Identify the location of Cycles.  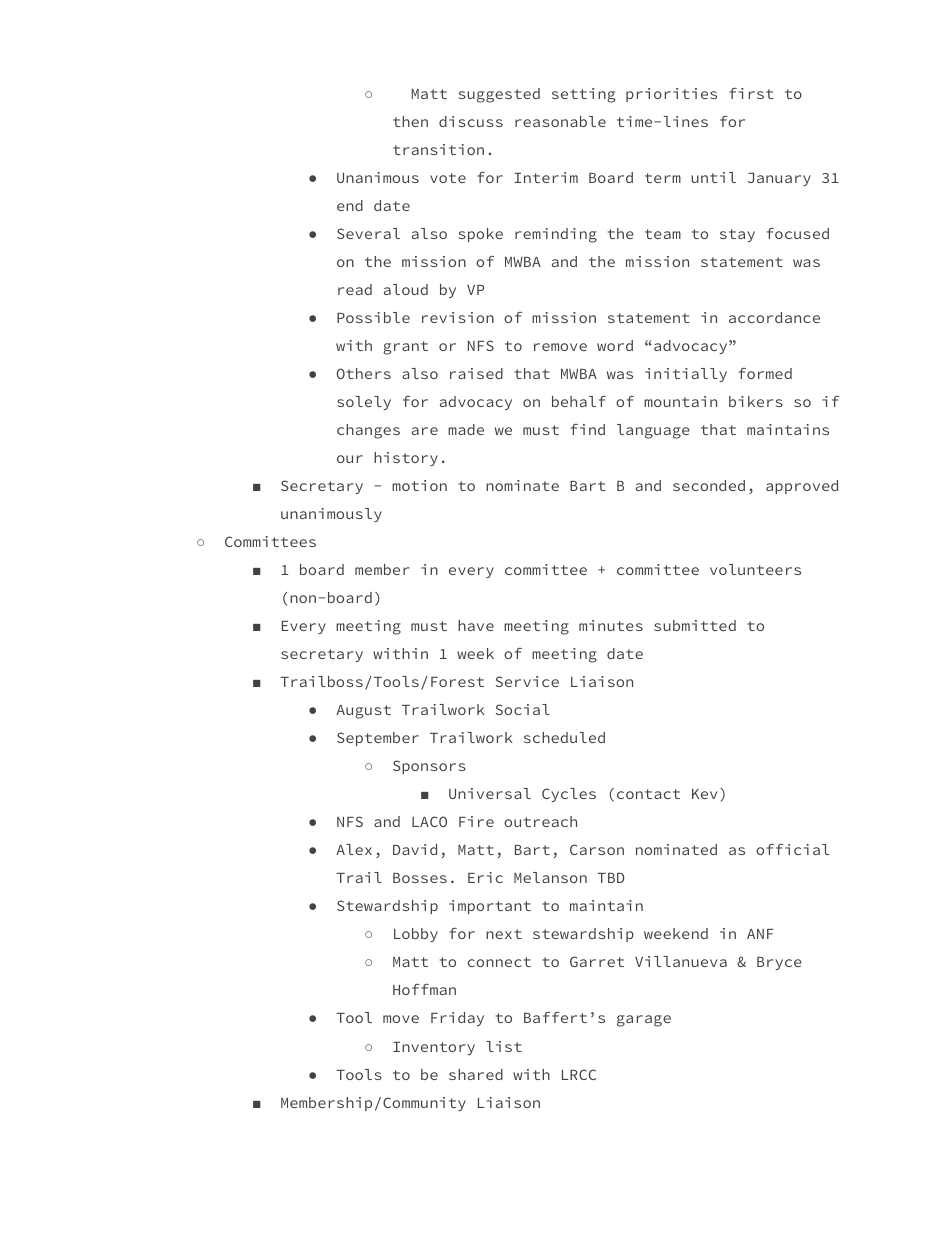
(569, 795).
